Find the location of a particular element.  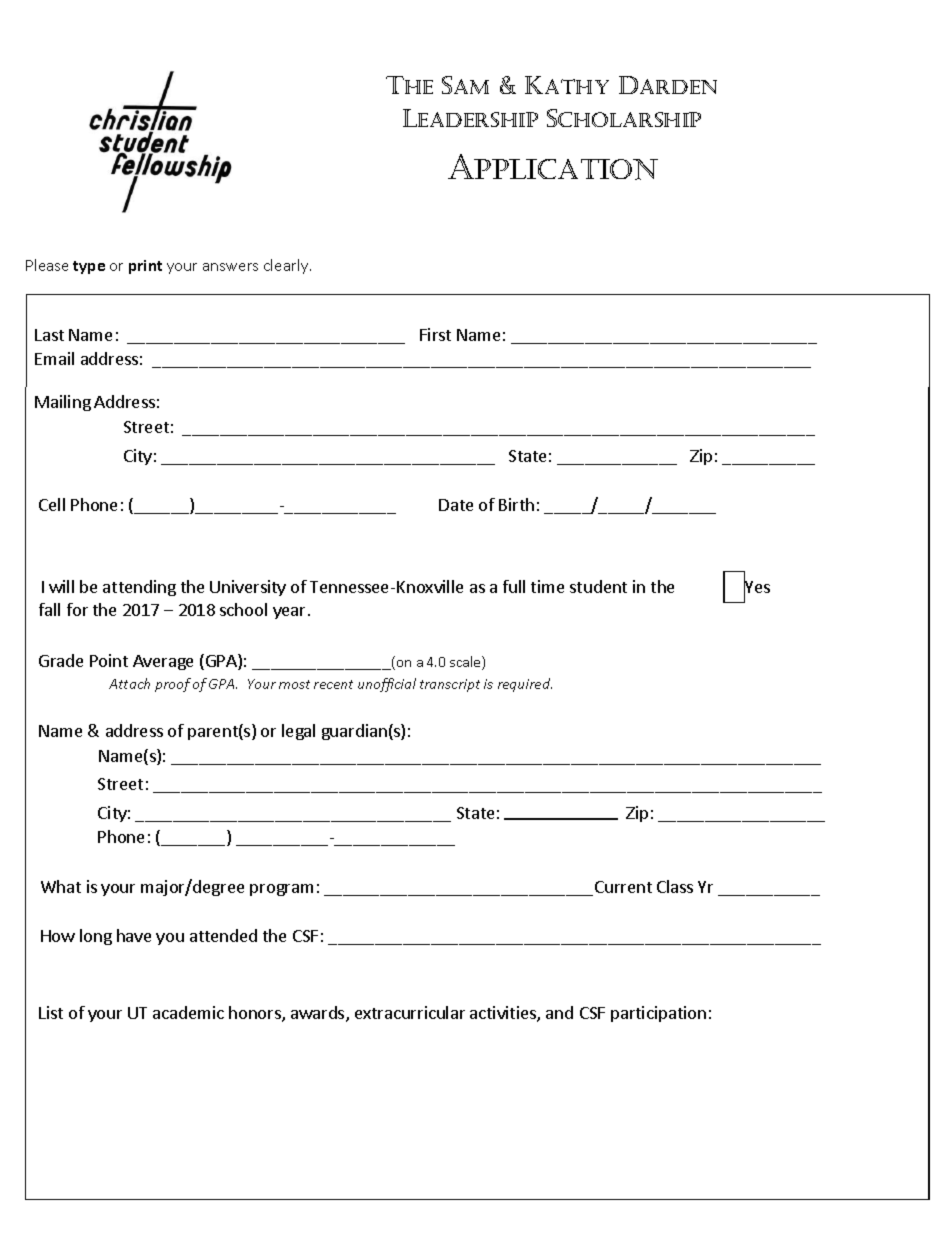

clearly is located at coordinates (287, 266).
